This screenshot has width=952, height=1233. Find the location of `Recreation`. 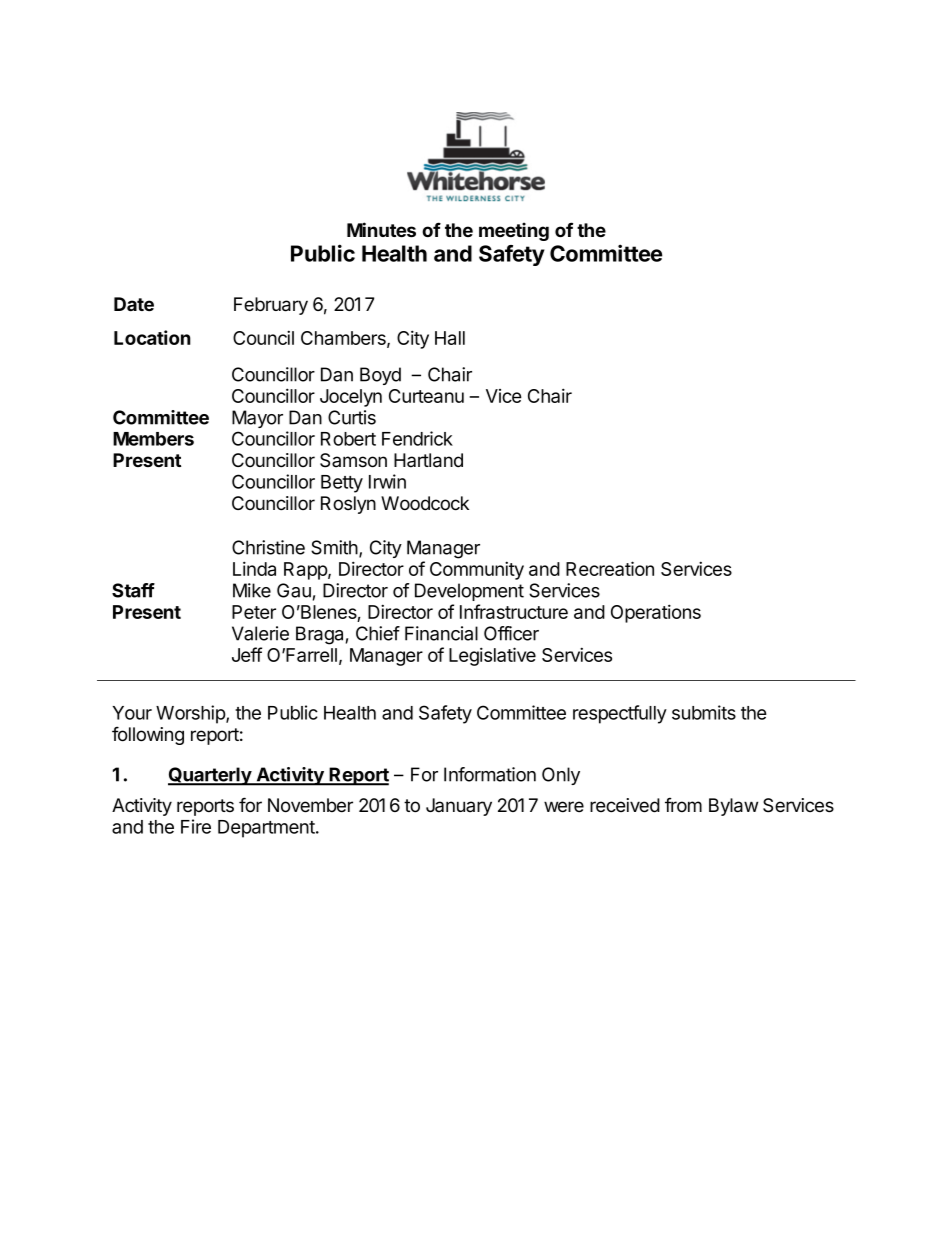

Recreation is located at coordinates (610, 568).
